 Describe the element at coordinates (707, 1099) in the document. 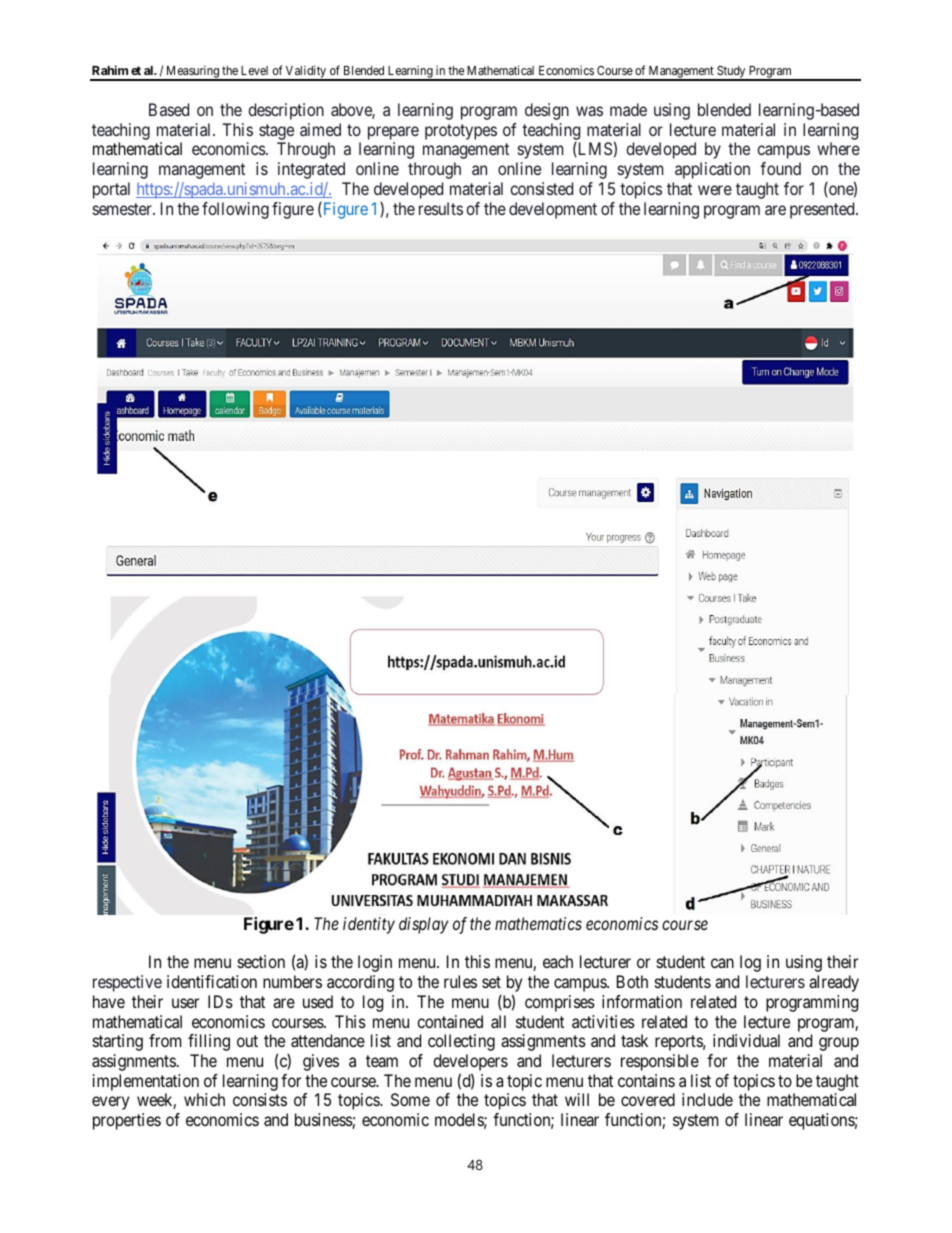

I see `include` at that location.
